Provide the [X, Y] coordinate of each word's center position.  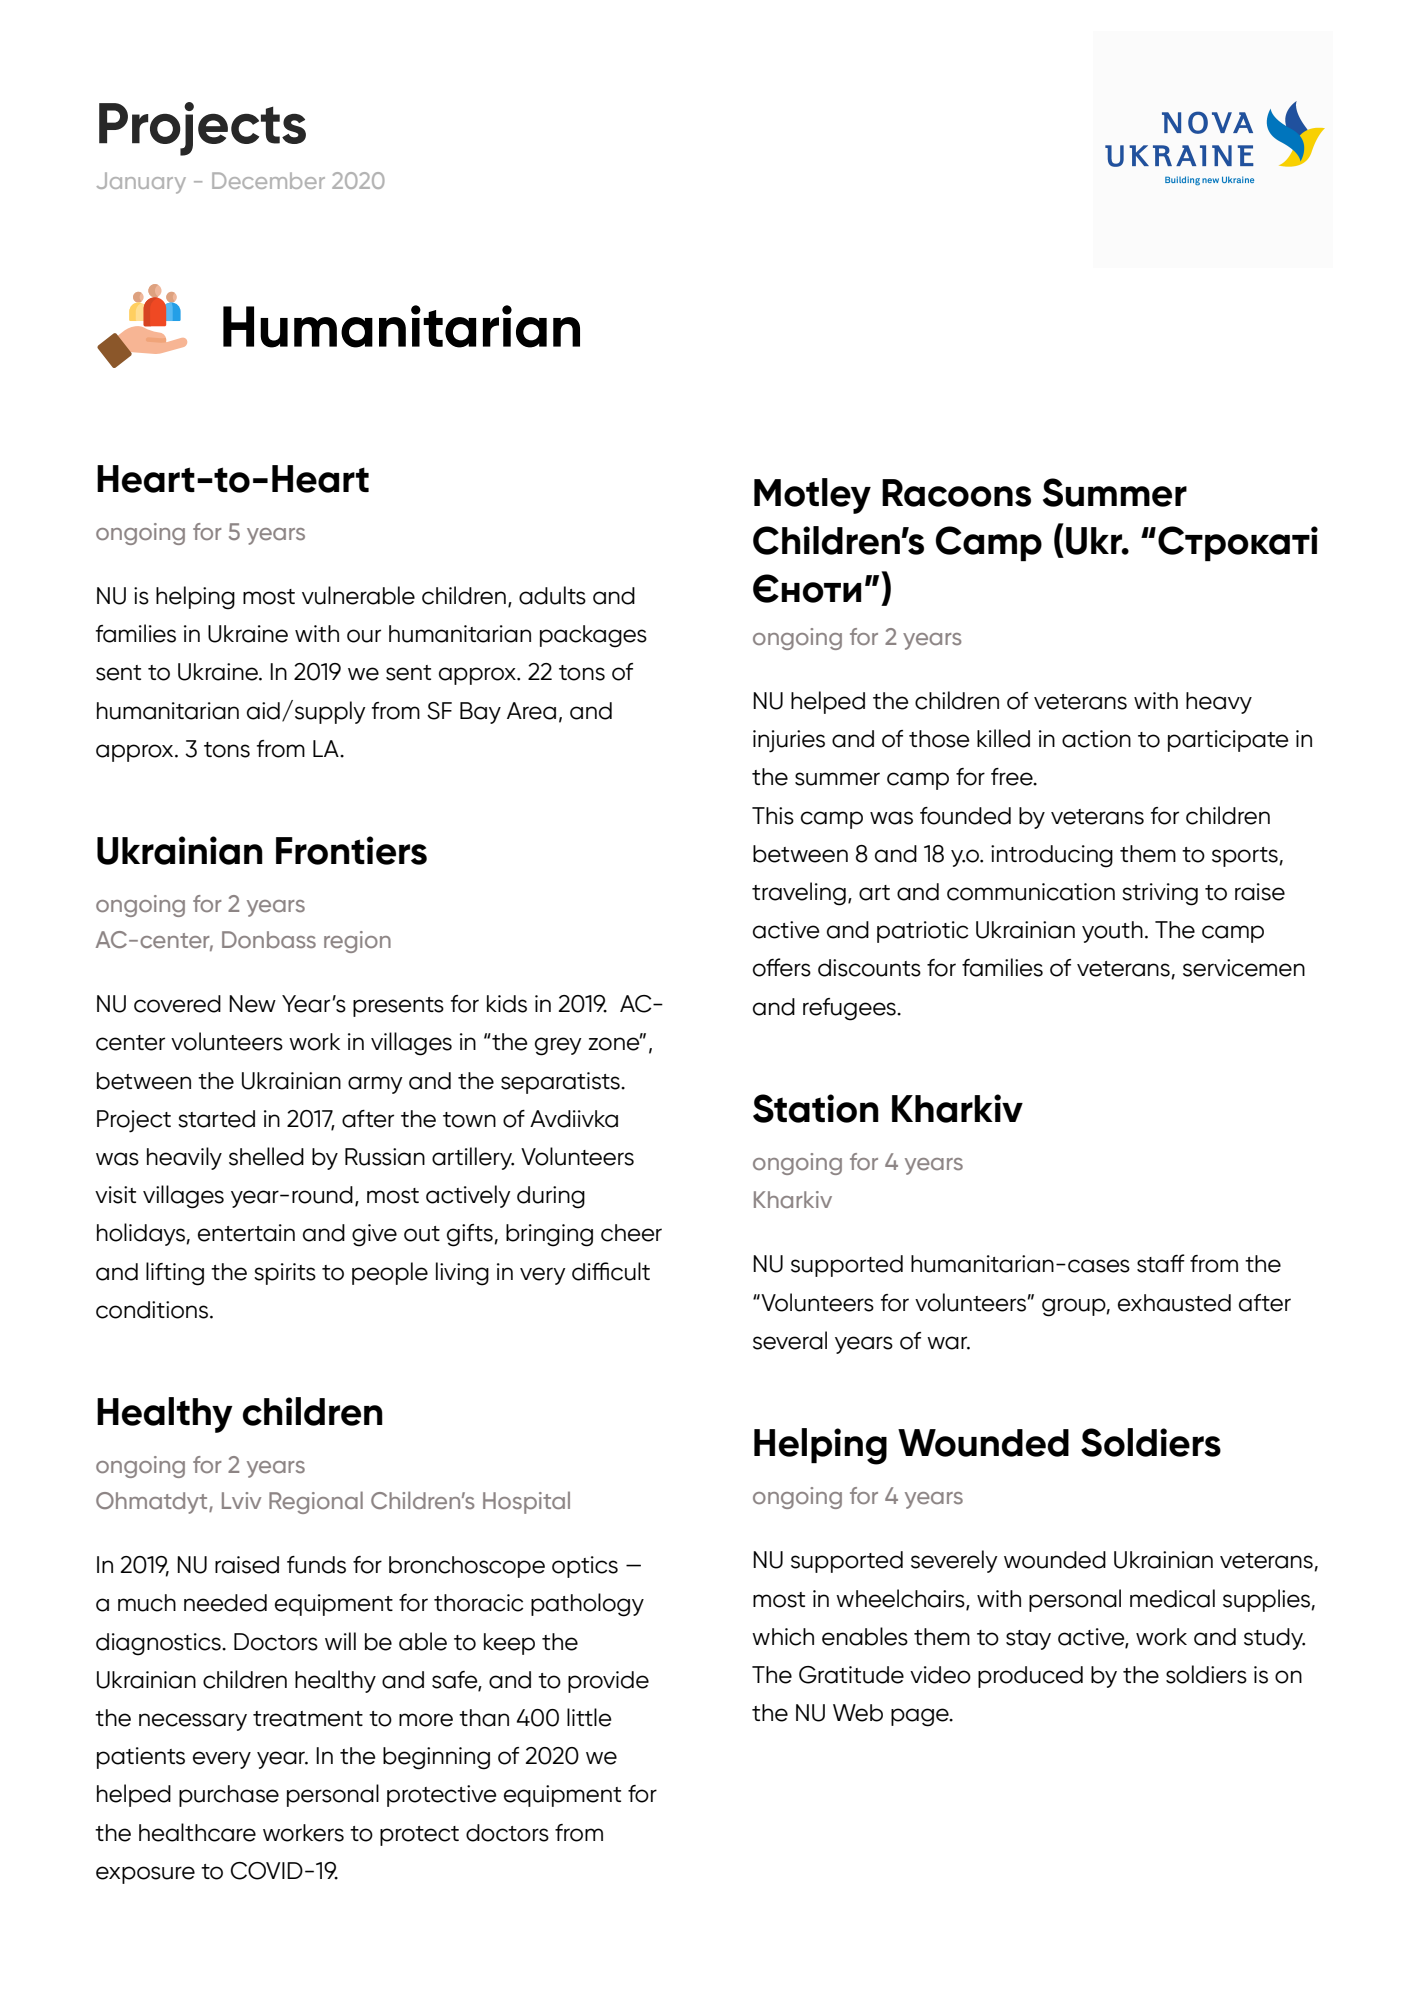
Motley [812, 496]
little [589, 1717]
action [1096, 739]
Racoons [956, 493]
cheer [631, 1233]
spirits [285, 1274]
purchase [229, 1796]
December [268, 180]
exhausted [1174, 1303]
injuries [789, 741]
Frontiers [351, 850]
